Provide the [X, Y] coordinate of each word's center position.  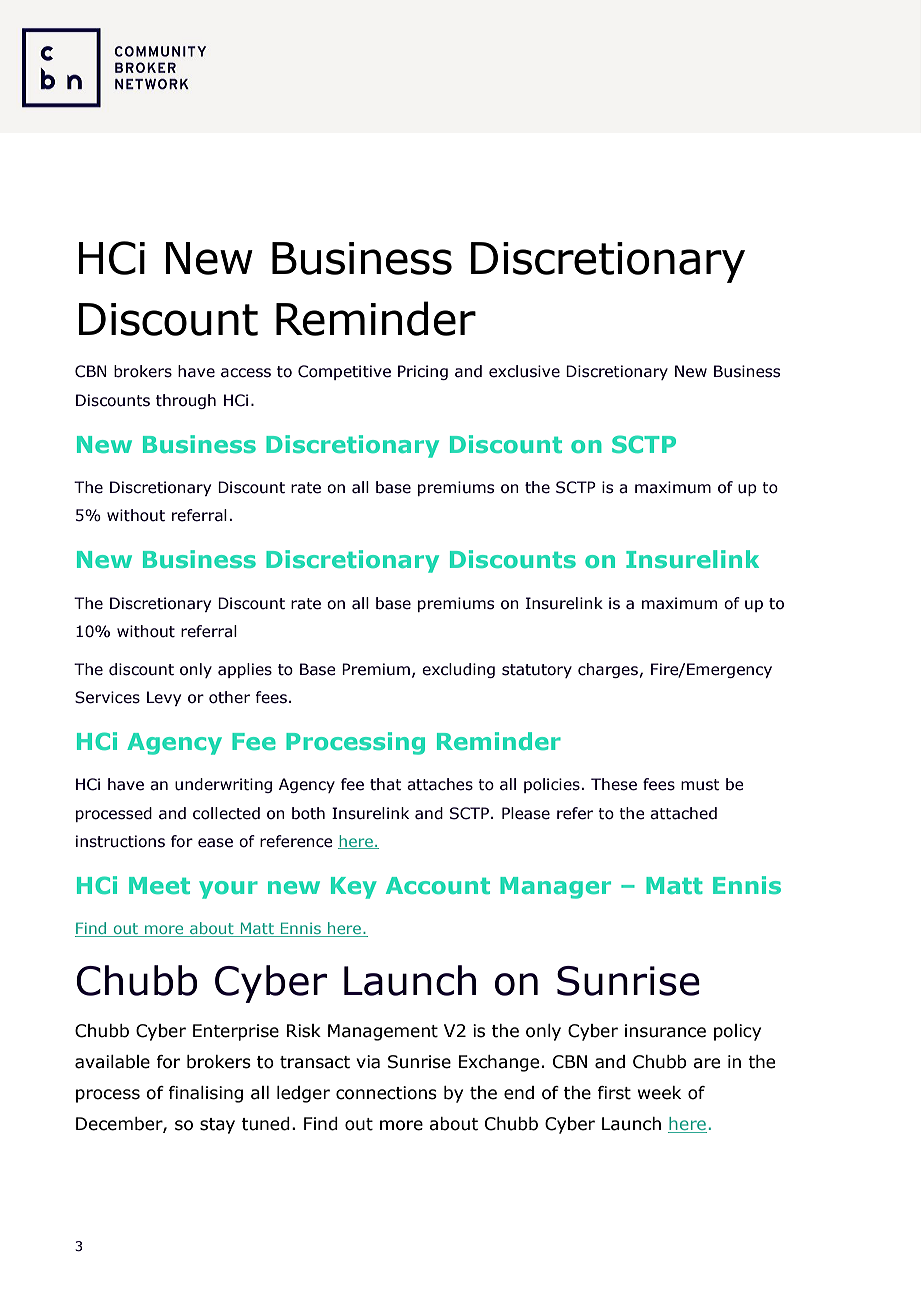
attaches [440, 784]
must [700, 785]
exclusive [524, 371]
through [186, 401]
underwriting [223, 785]
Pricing [423, 372]
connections [386, 1093]
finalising [205, 1094]
